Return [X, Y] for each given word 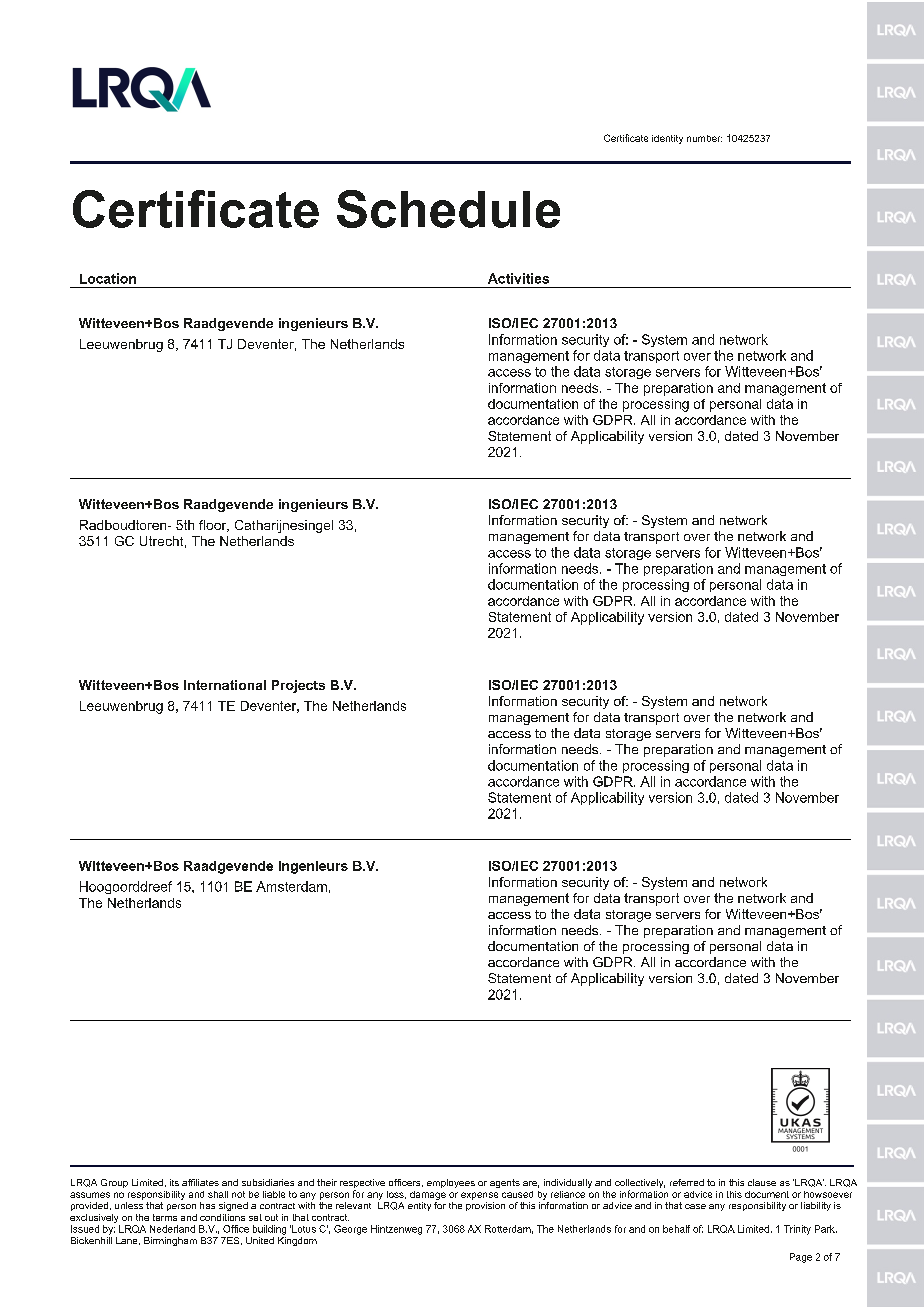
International [225, 685]
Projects [298, 686]
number [704, 138]
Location [108, 278]
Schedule [448, 209]
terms [165, 1217]
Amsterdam [291, 886]
